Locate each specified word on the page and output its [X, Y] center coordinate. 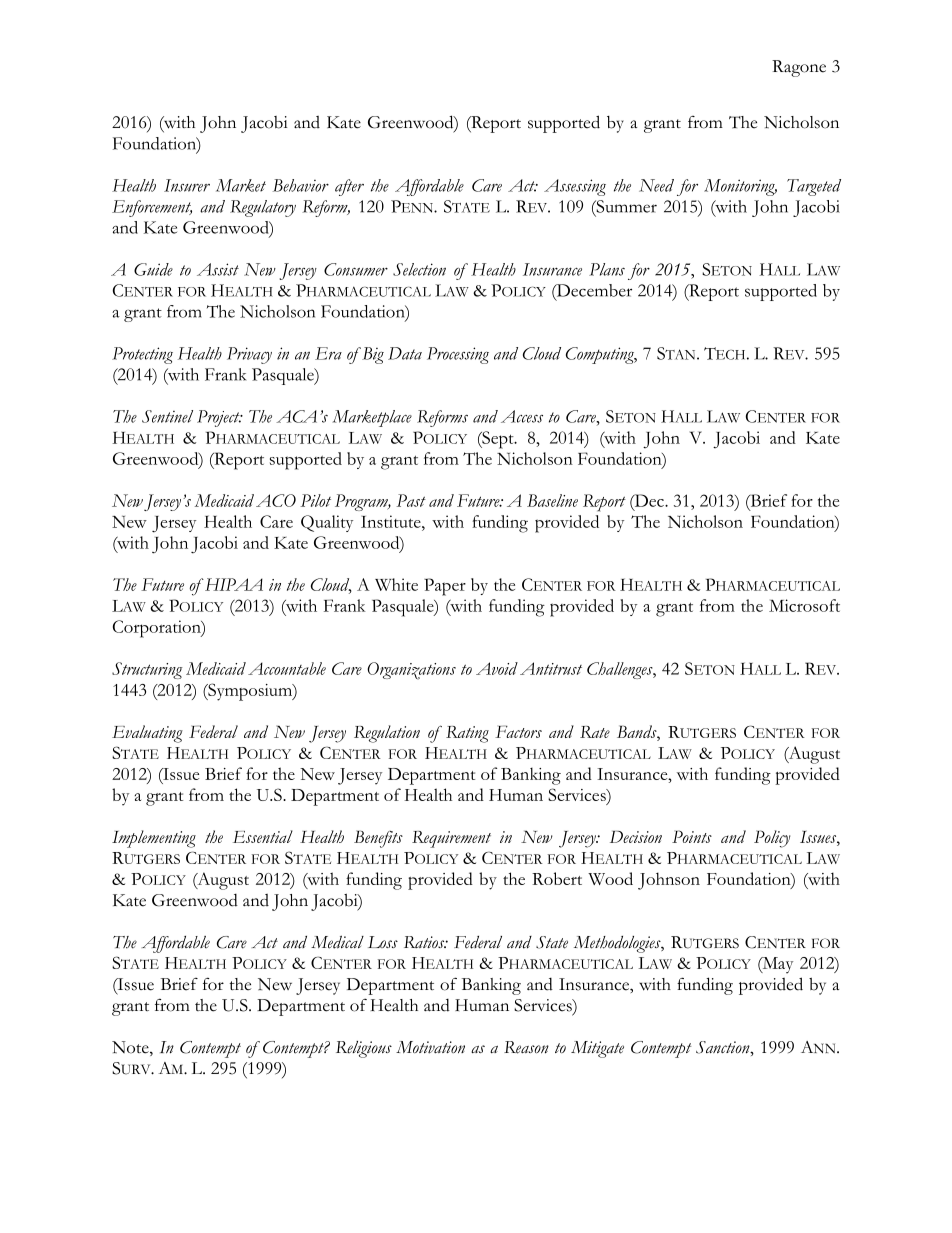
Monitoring [740, 187]
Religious [364, 1049]
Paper [445, 587]
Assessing [575, 187]
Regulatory [263, 208]
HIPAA [233, 584]
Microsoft [804, 605]
